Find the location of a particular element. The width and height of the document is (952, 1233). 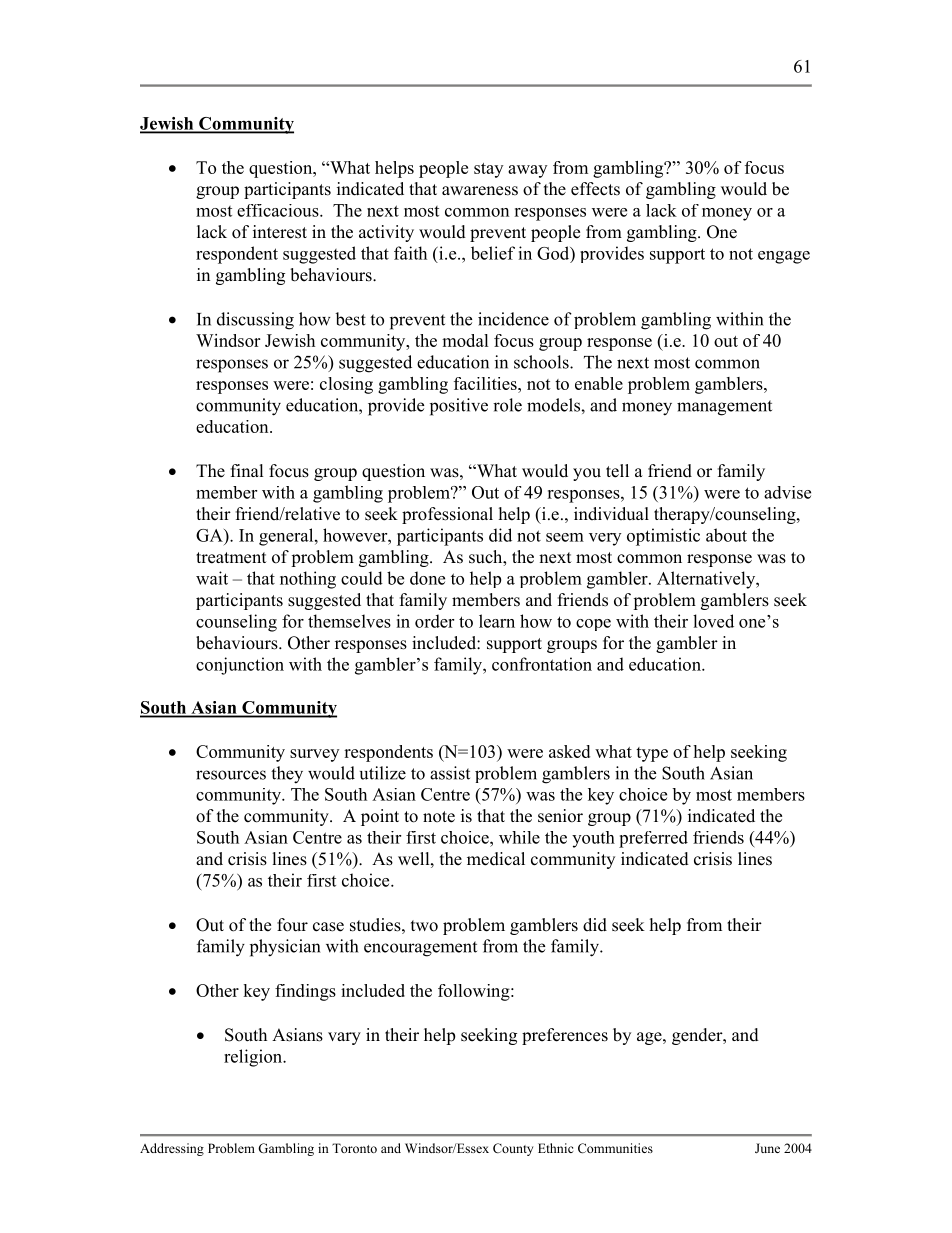

treatment is located at coordinates (231, 558).
